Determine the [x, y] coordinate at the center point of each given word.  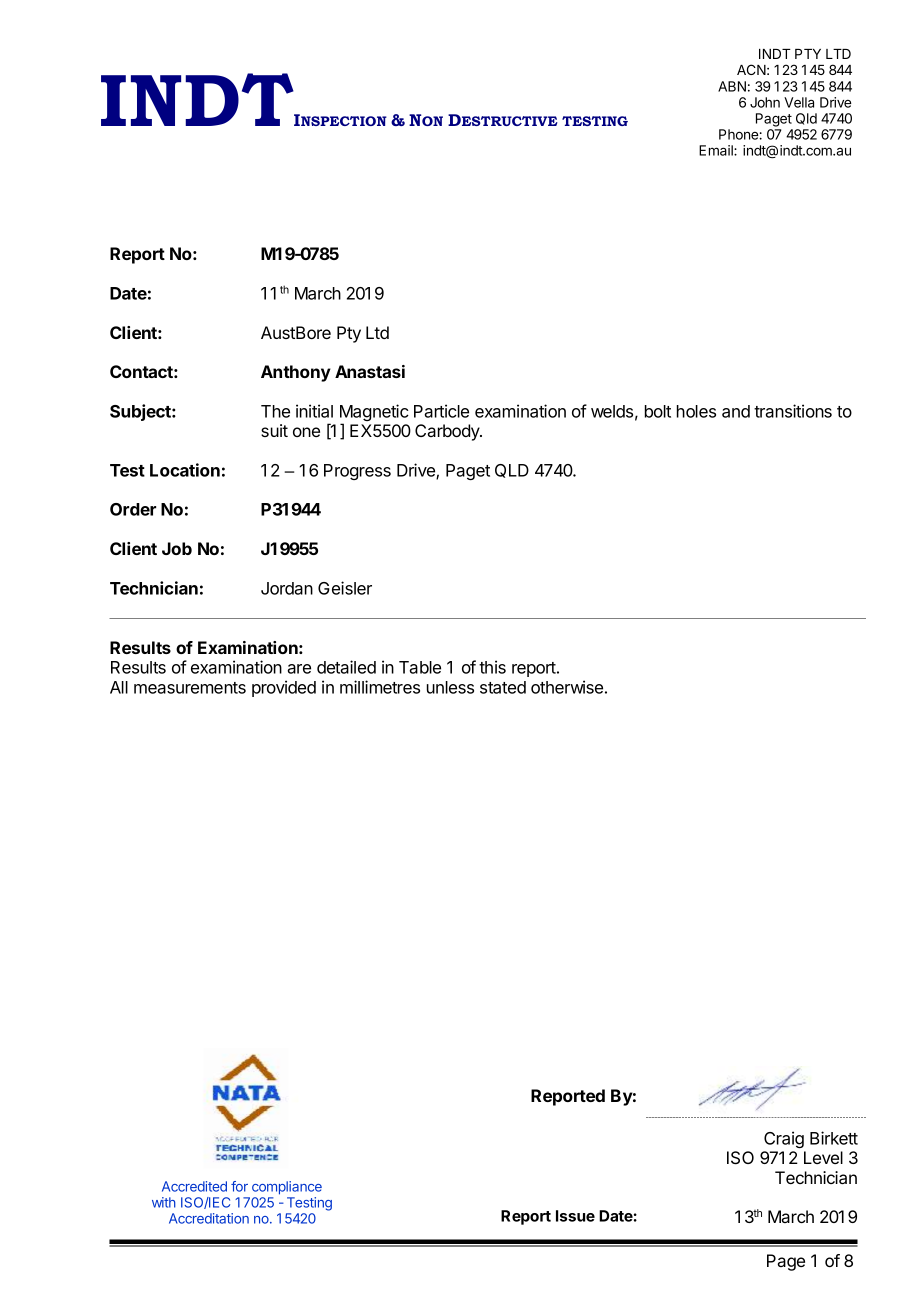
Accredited [194, 1186]
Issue [575, 1216]
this [492, 667]
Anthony [296, 373]
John [765, 102]
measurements [190, 688]
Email [717, 150]
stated [503, 687]
